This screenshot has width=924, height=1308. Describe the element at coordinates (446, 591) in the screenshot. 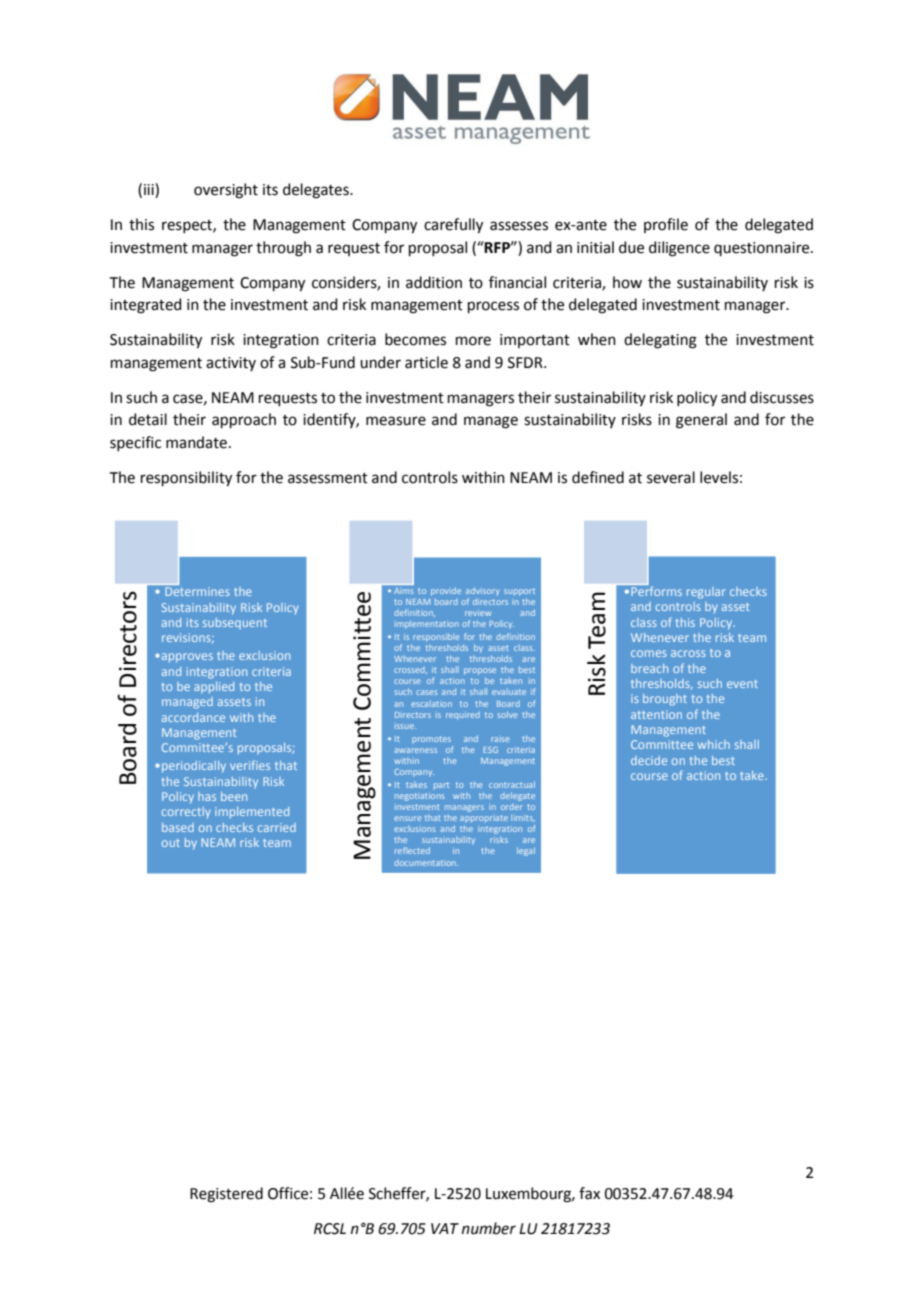

I see `provide` at that location.
